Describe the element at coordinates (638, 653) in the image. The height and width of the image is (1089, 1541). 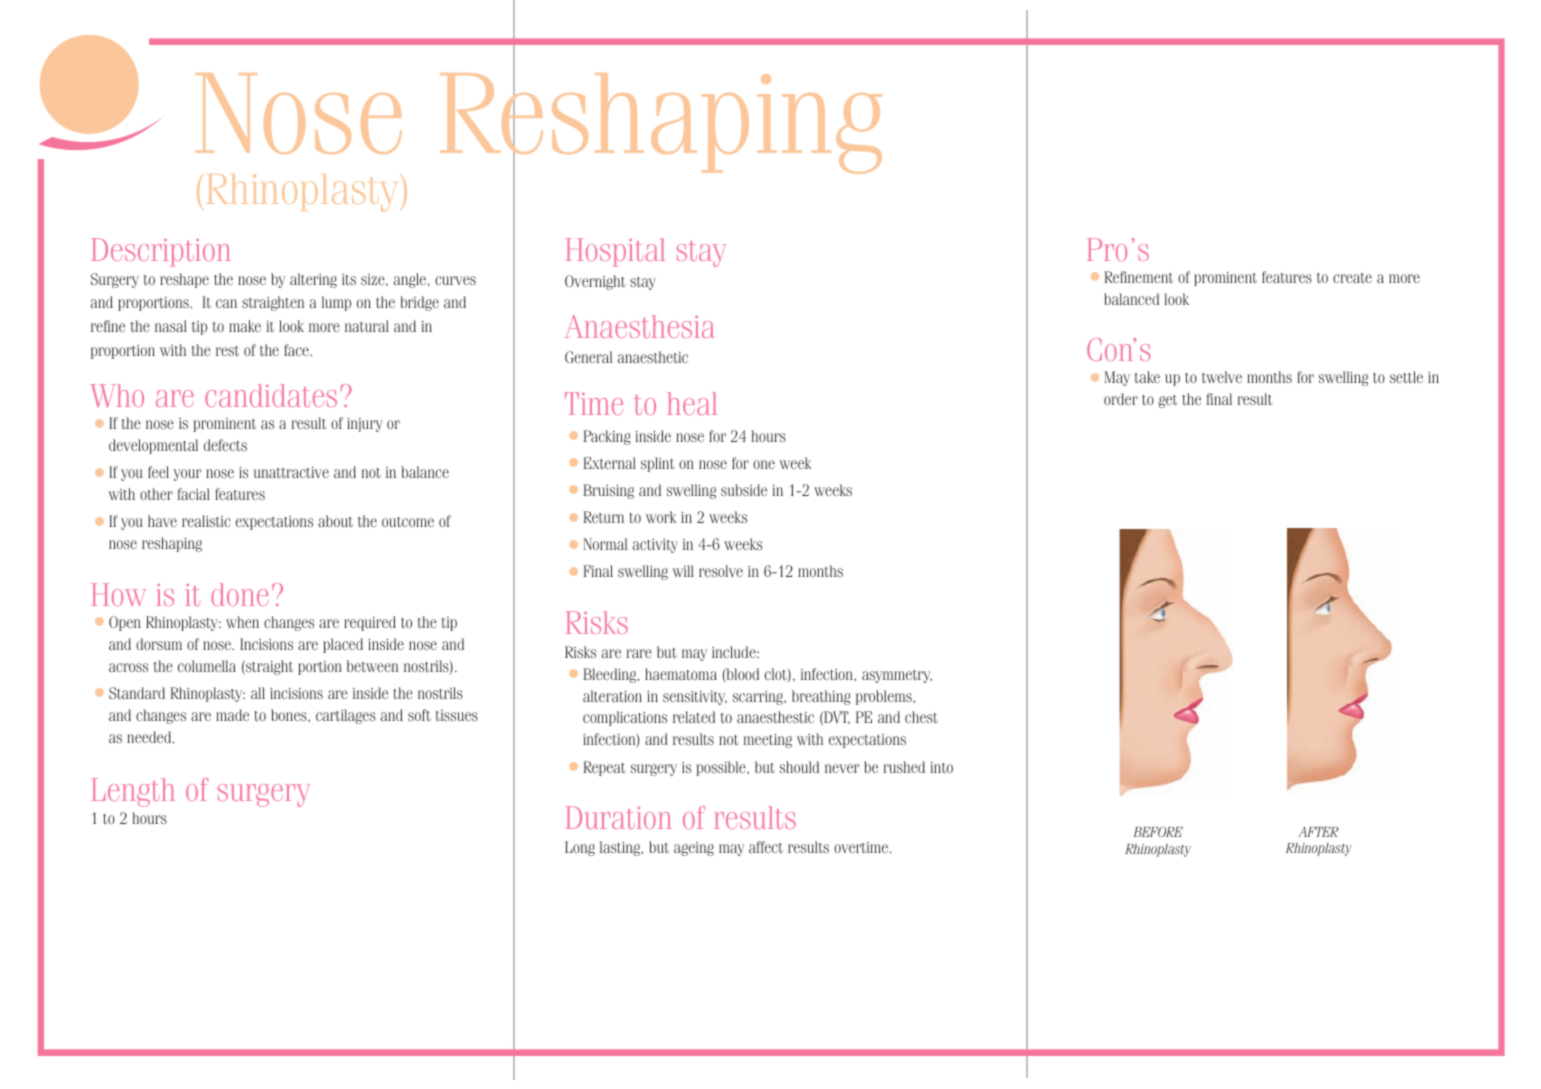
I see `rare` at that location.
